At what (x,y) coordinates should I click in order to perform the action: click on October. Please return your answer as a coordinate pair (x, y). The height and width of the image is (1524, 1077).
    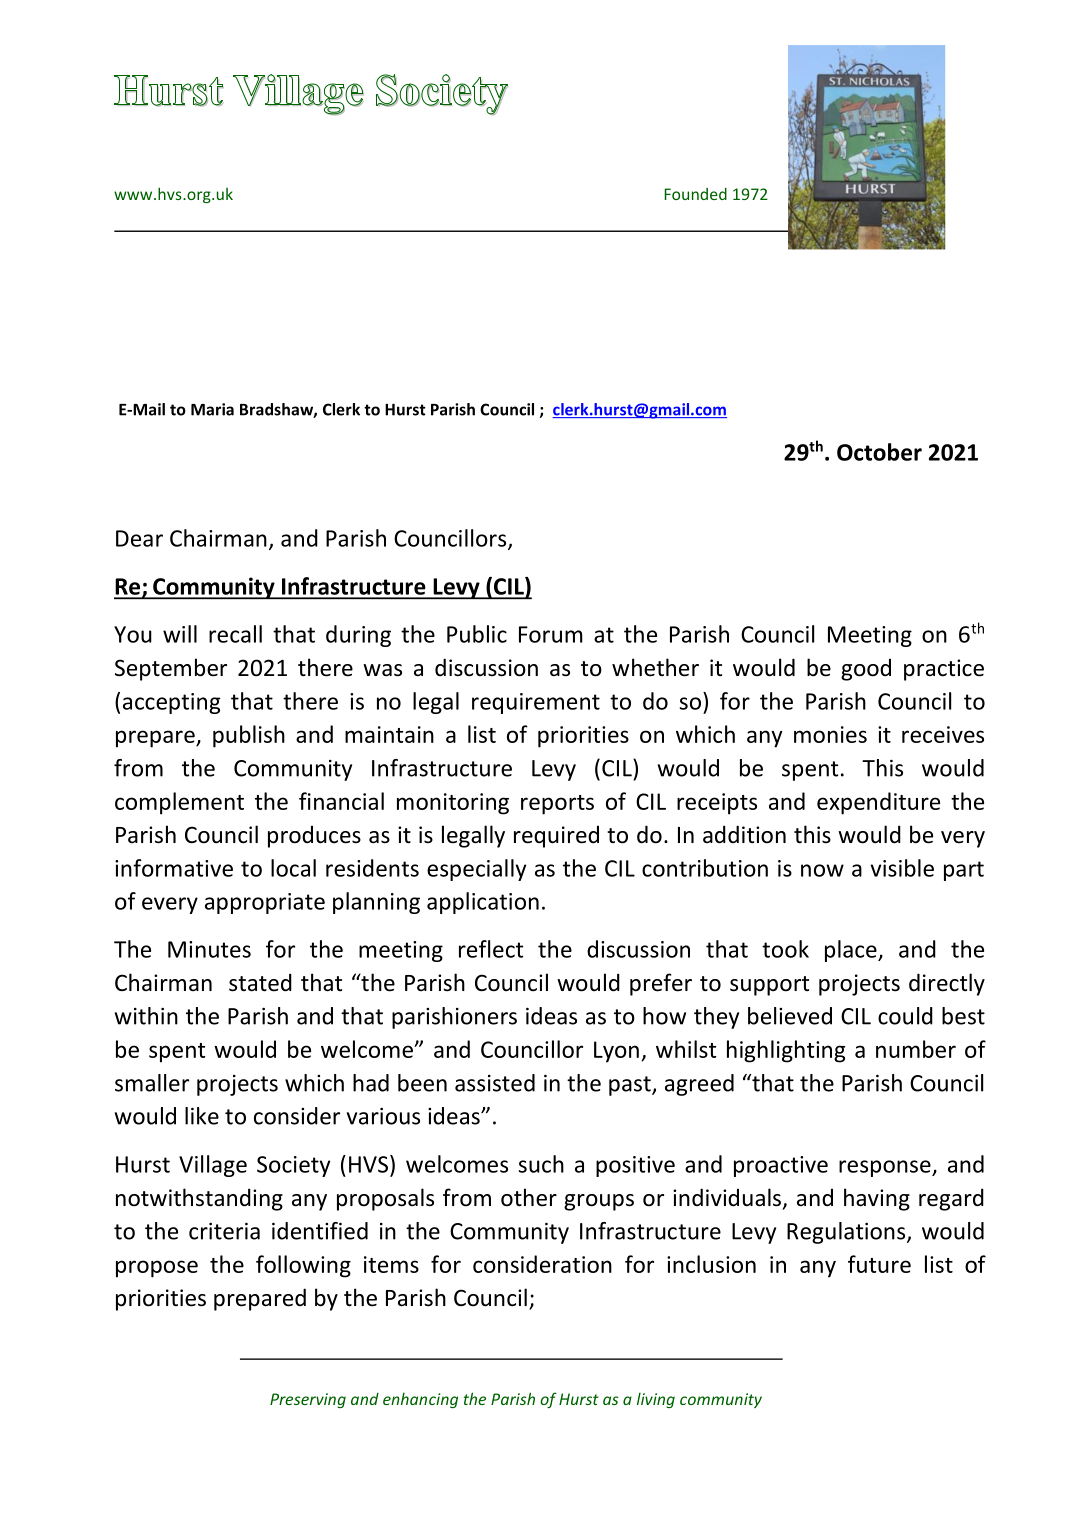
    Looking at the image, I should click on (879, 452).
